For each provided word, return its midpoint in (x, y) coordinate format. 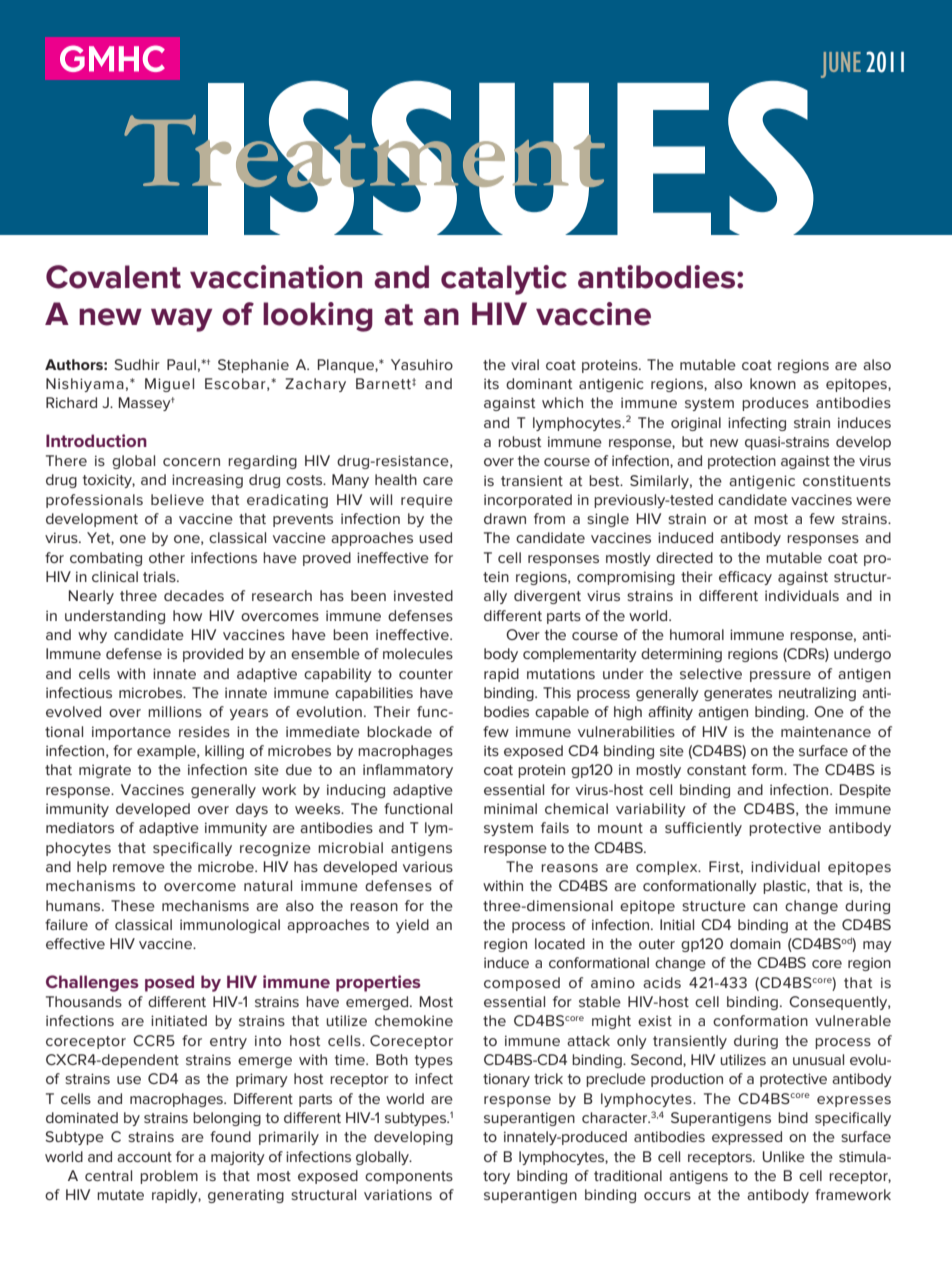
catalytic (504, 280)
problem (169, 1177)
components (409, 1177)
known (773, 383)
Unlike (784, 1156)
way (181, 320)
